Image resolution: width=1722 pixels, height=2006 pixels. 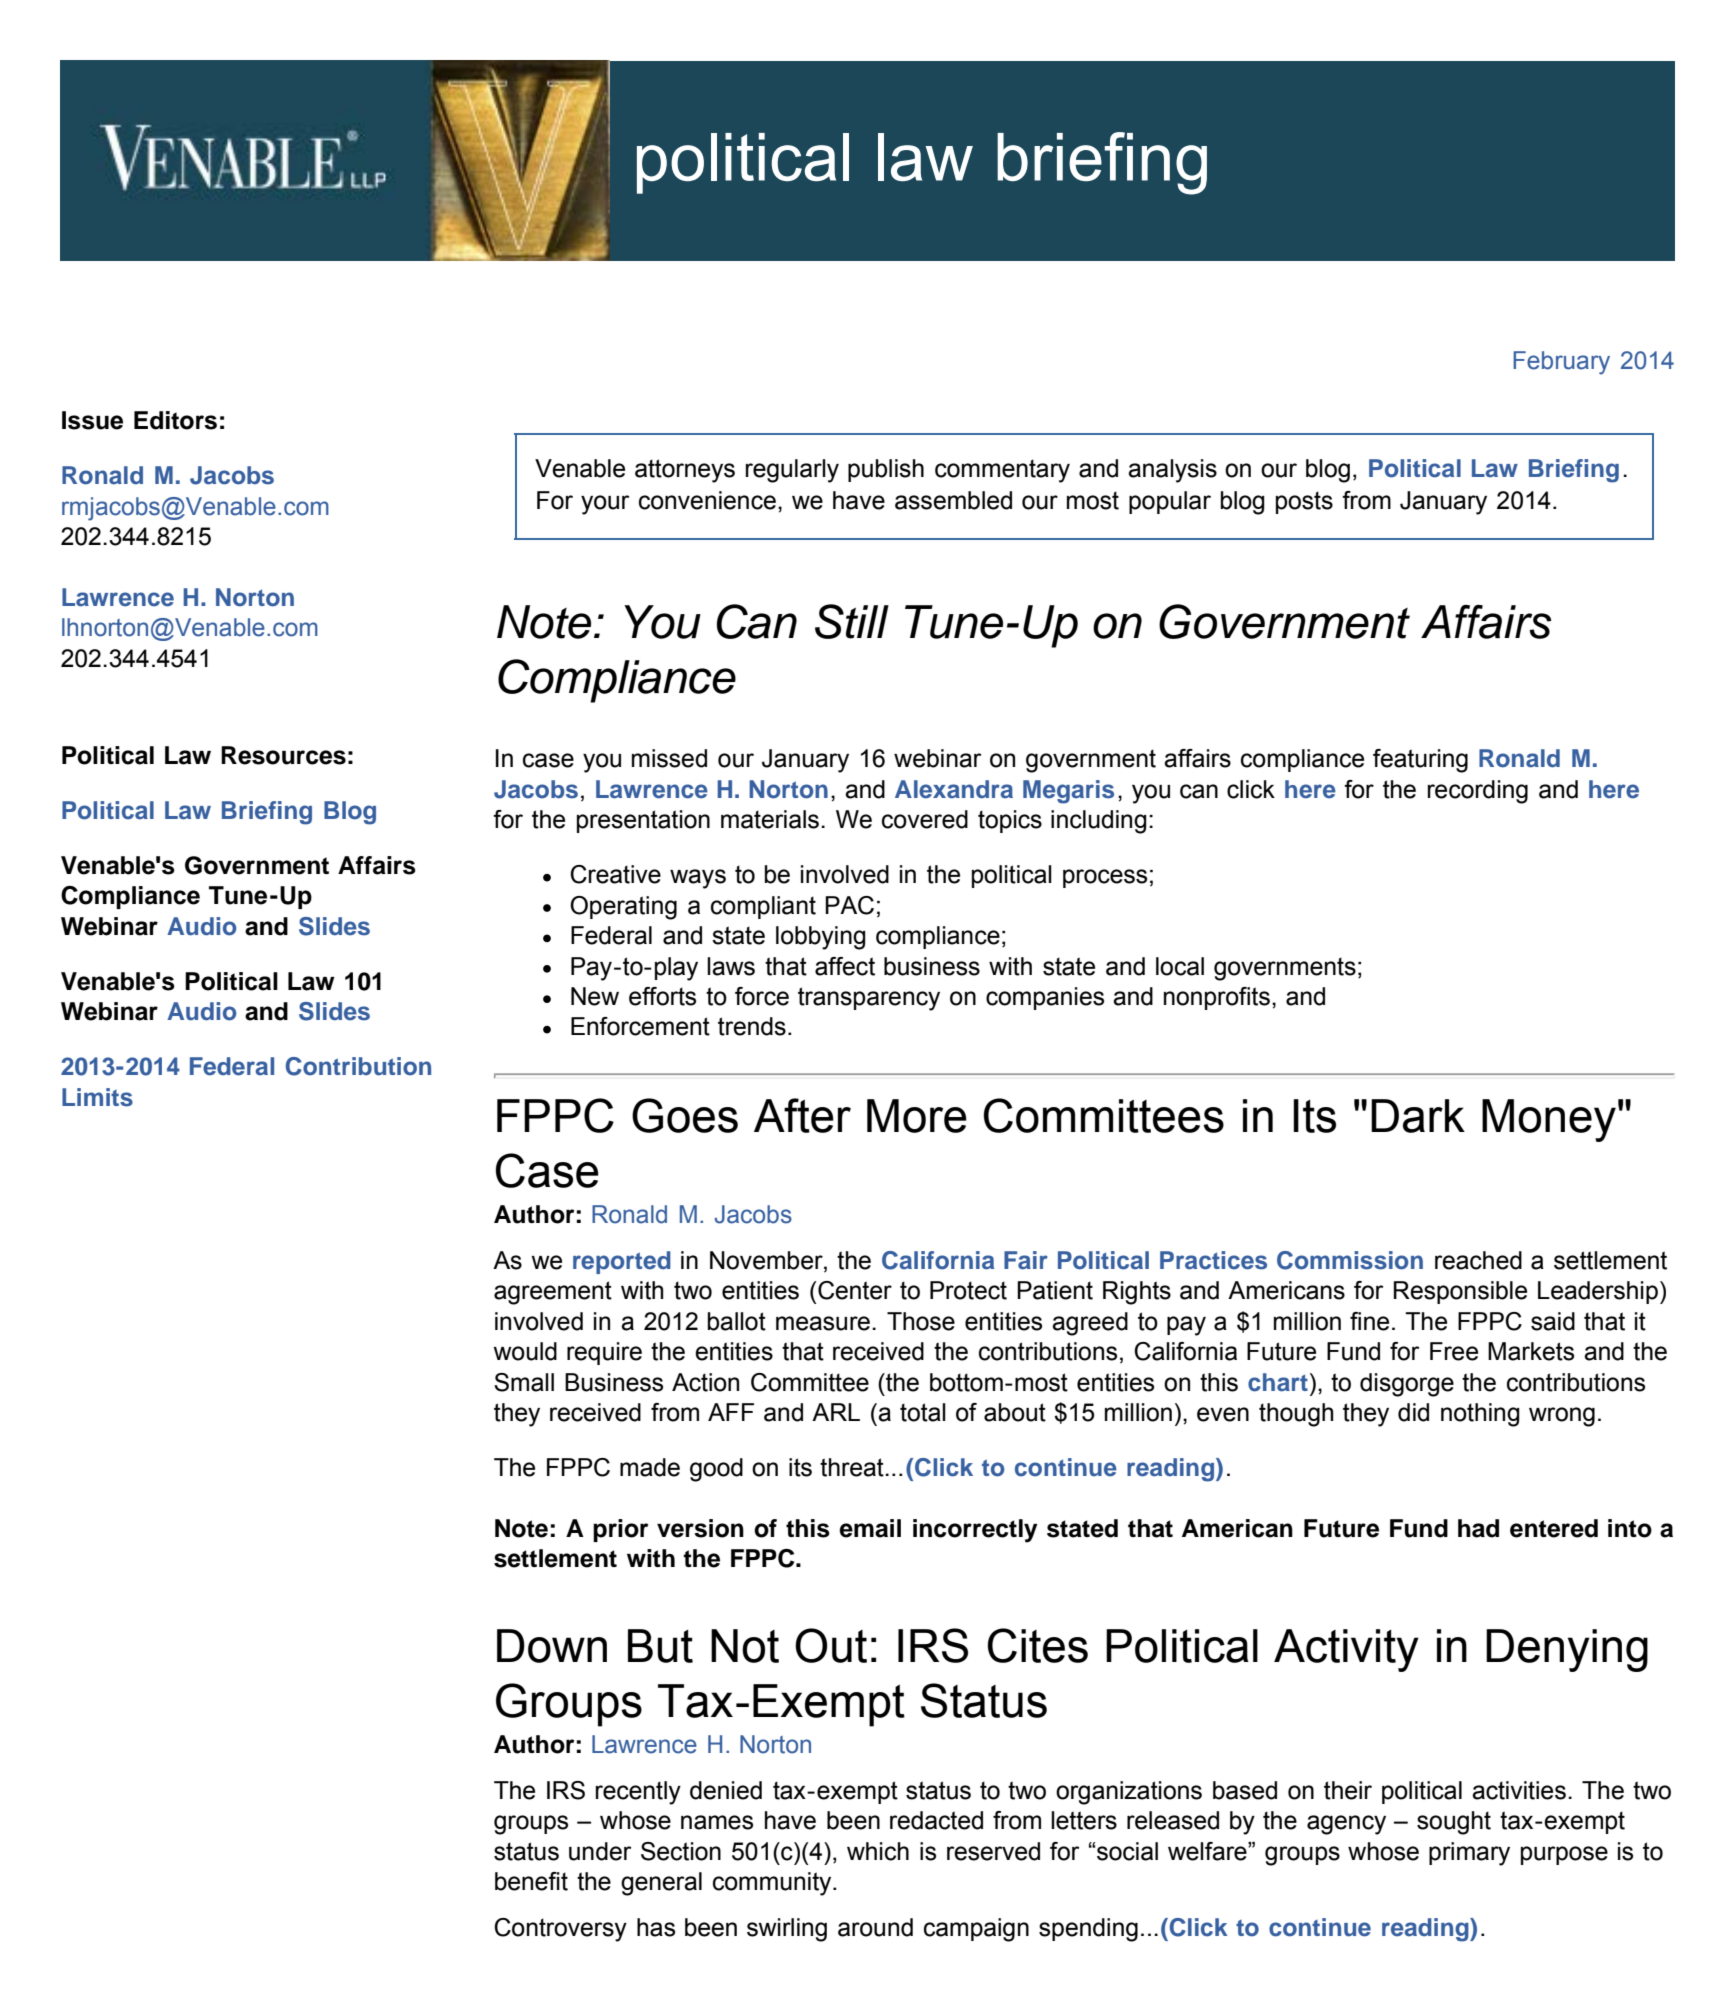 What do you see at coordinates (524, 1382) in the screenshot?
I see `Small` at bounding box center [524, 1382].
